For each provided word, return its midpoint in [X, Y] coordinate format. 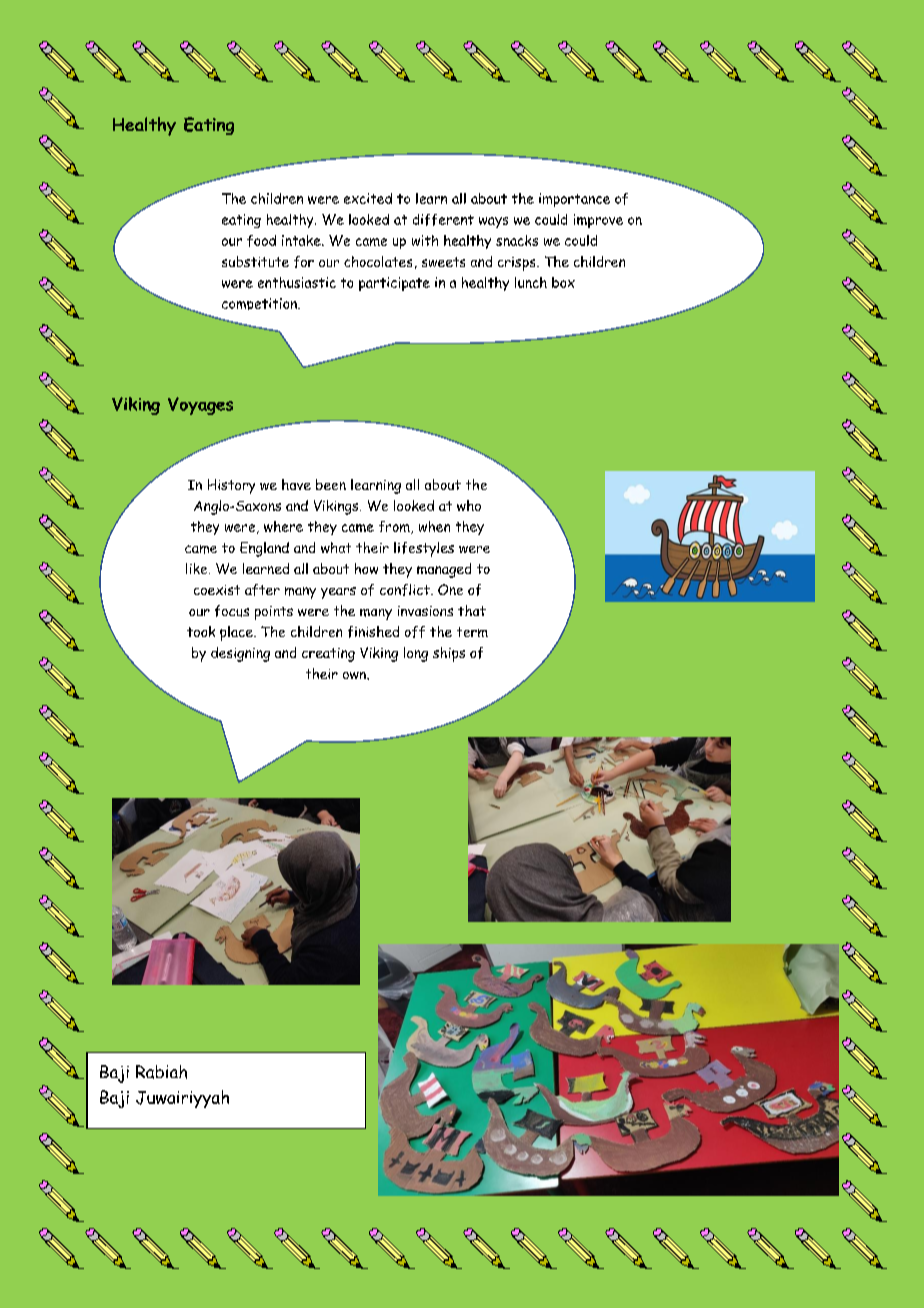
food [261, 241]
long [416, 654]
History [231, 486]
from [395, 527]
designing [240, 654]
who [469, 505]
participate [394, 284]
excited [368, 198]
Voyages [200, 406]
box [563, 282]
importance [574, 200]
